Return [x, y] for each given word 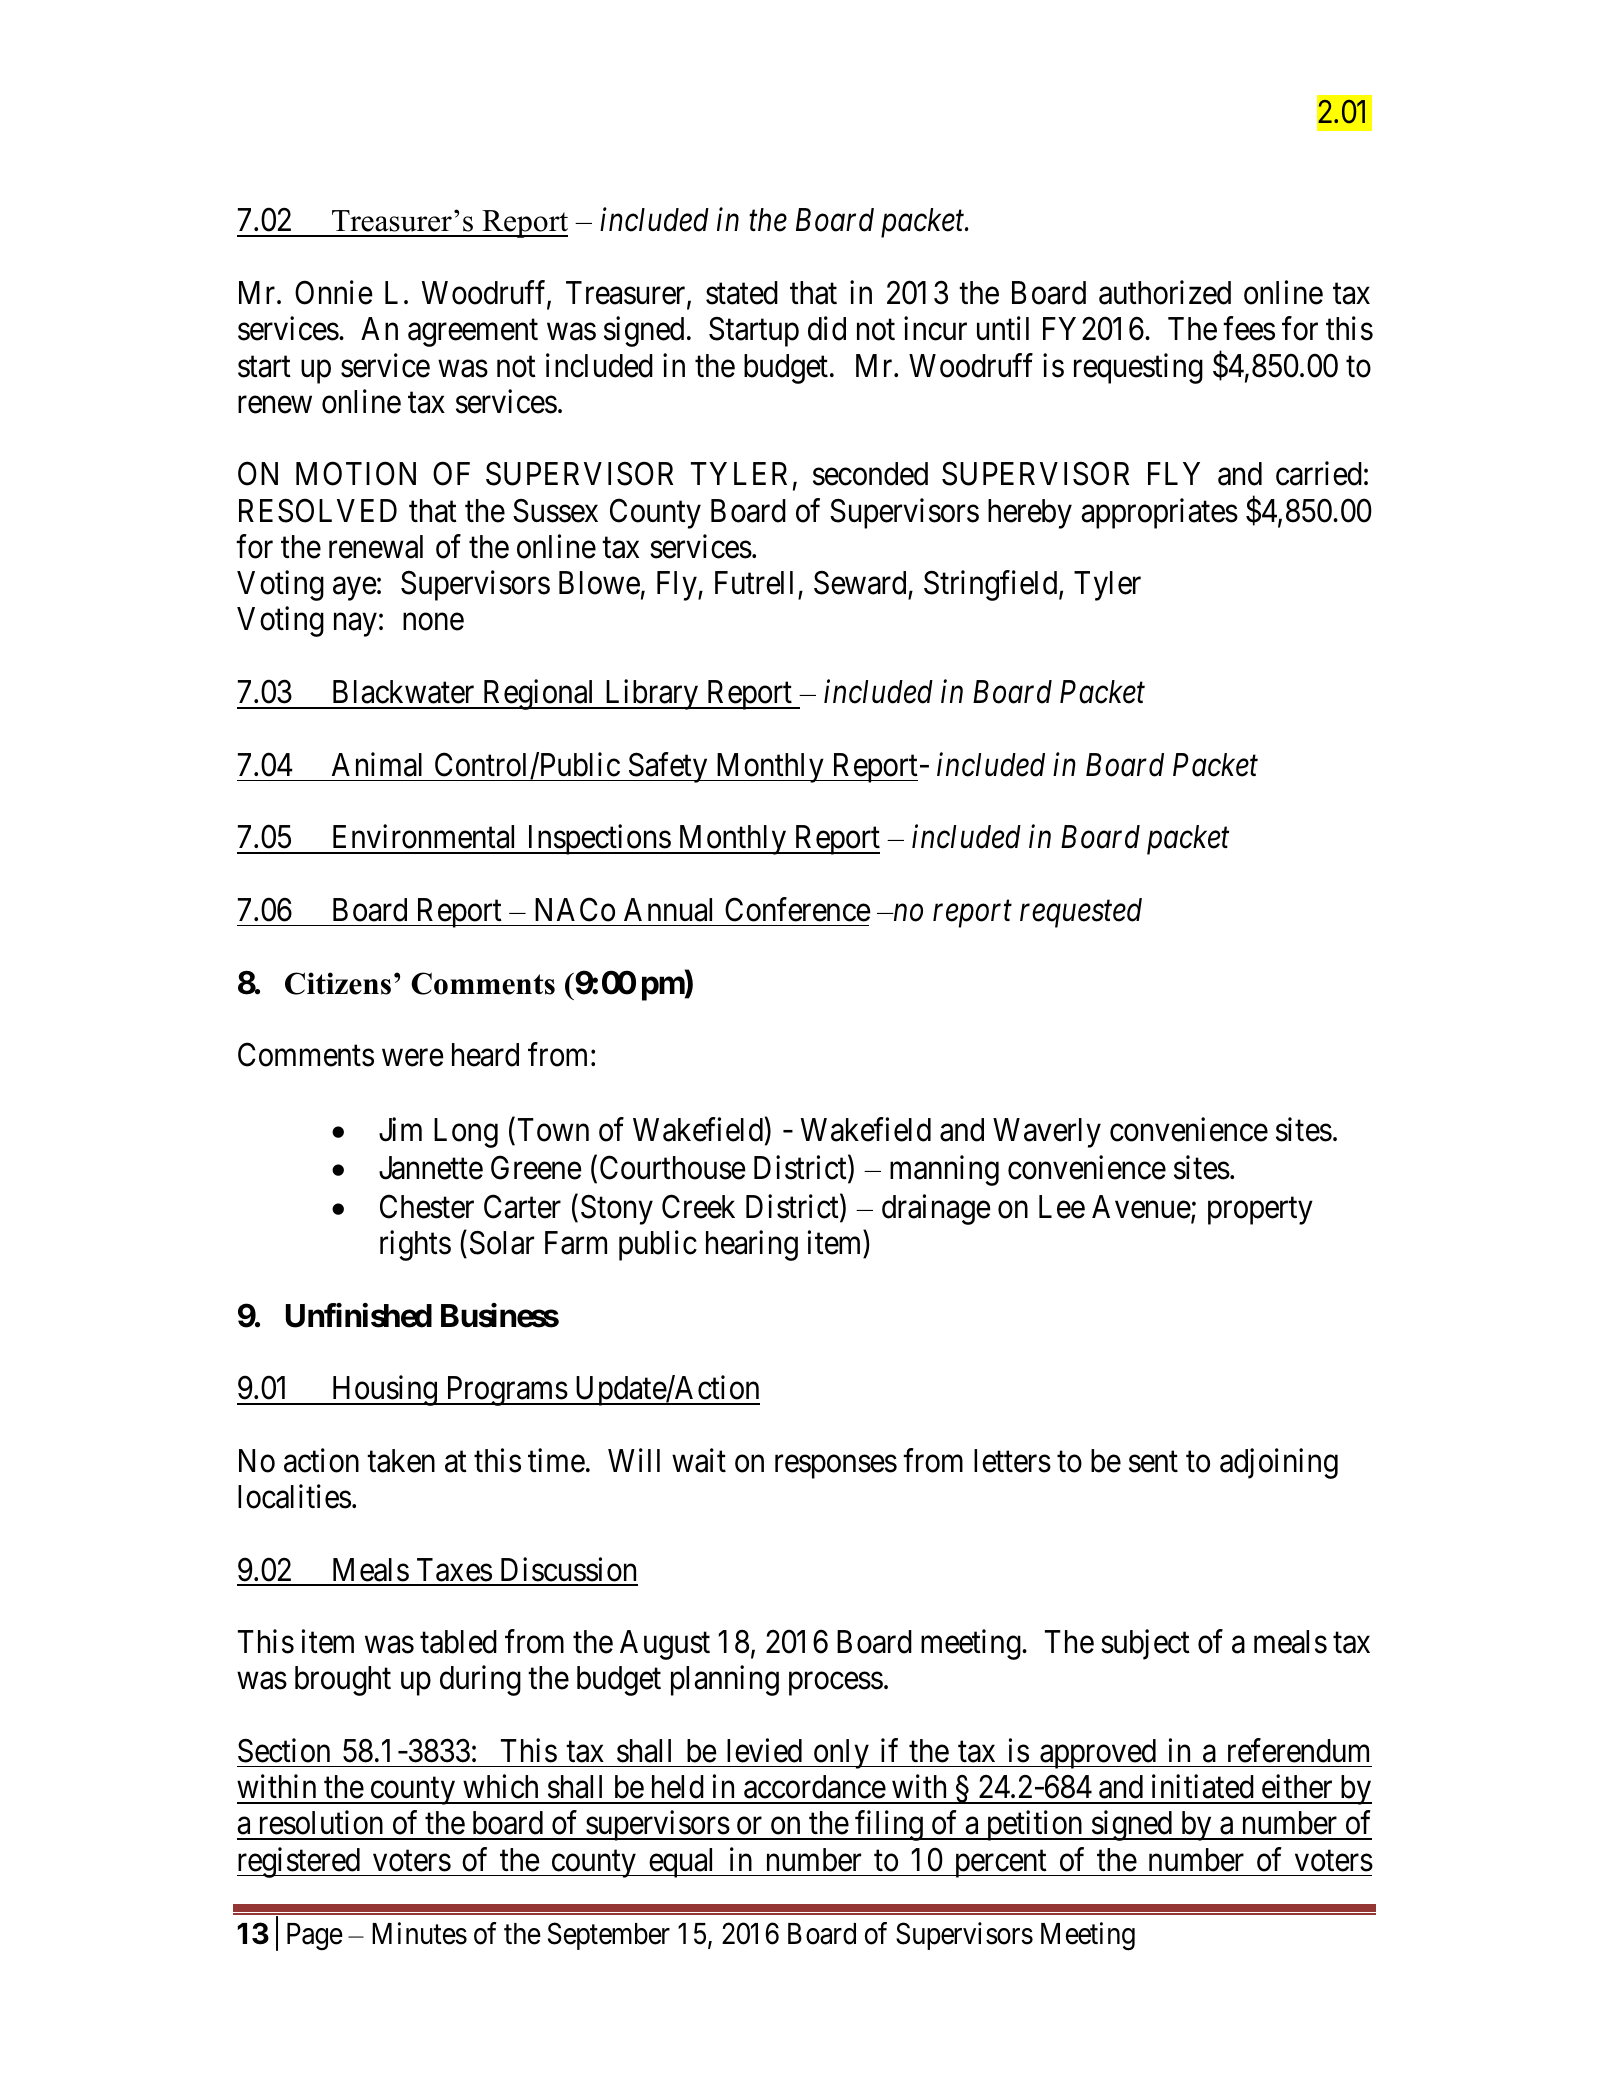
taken [401, 1461]
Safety [668, 767]
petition [1034, 1826]
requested [1081, 913]
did [827, 329]
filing [889, 1826]
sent [1153, 1462]
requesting [1138, 368]
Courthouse [673, 1168]
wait [699, 1460]
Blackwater [403, 692]
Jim [400, 1129]
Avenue [1142, 1208]
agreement [473, 333]
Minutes [419, 1933]
